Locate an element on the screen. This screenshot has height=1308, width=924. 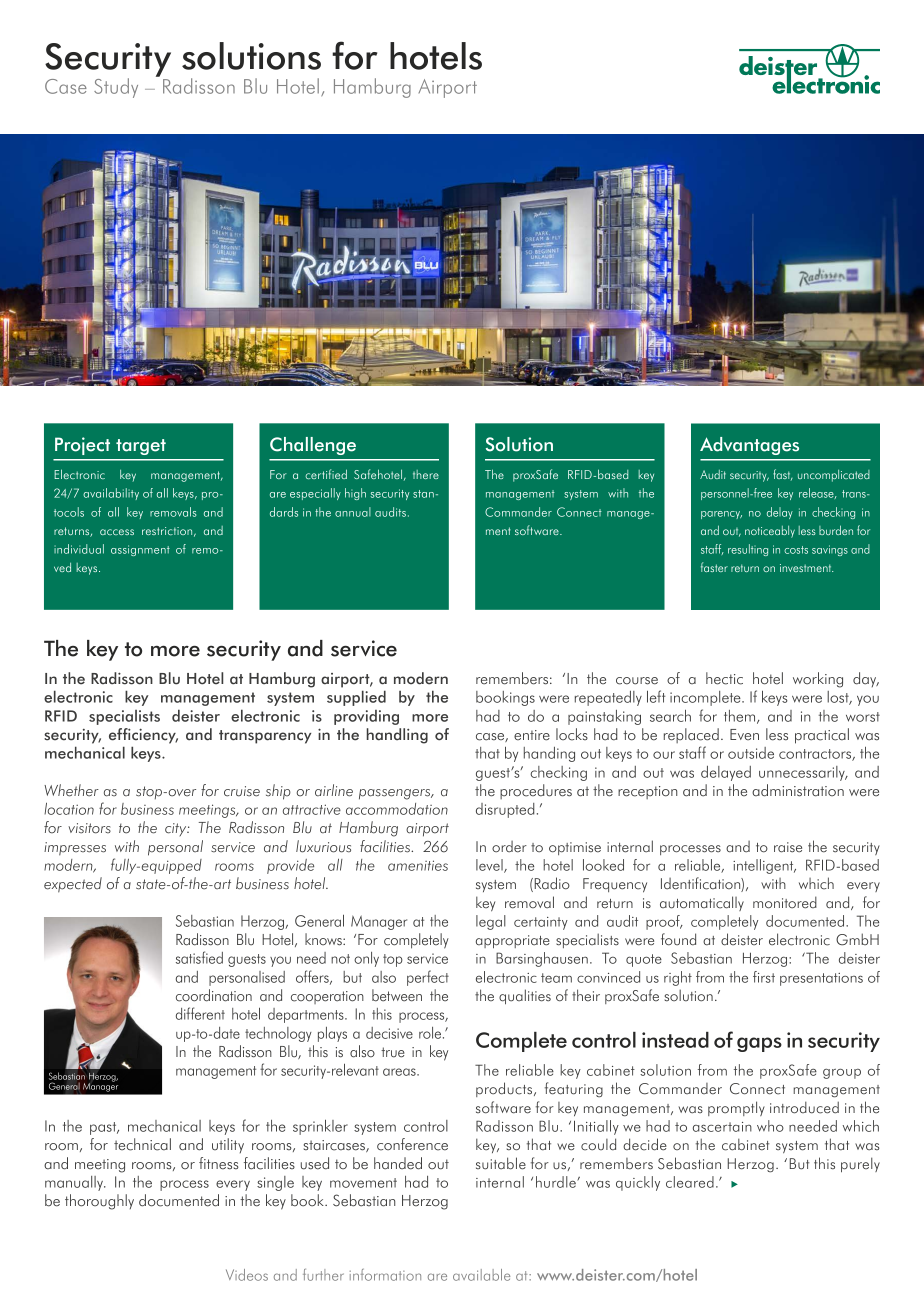
thoroughly is located at coordinates (99, 1202).
